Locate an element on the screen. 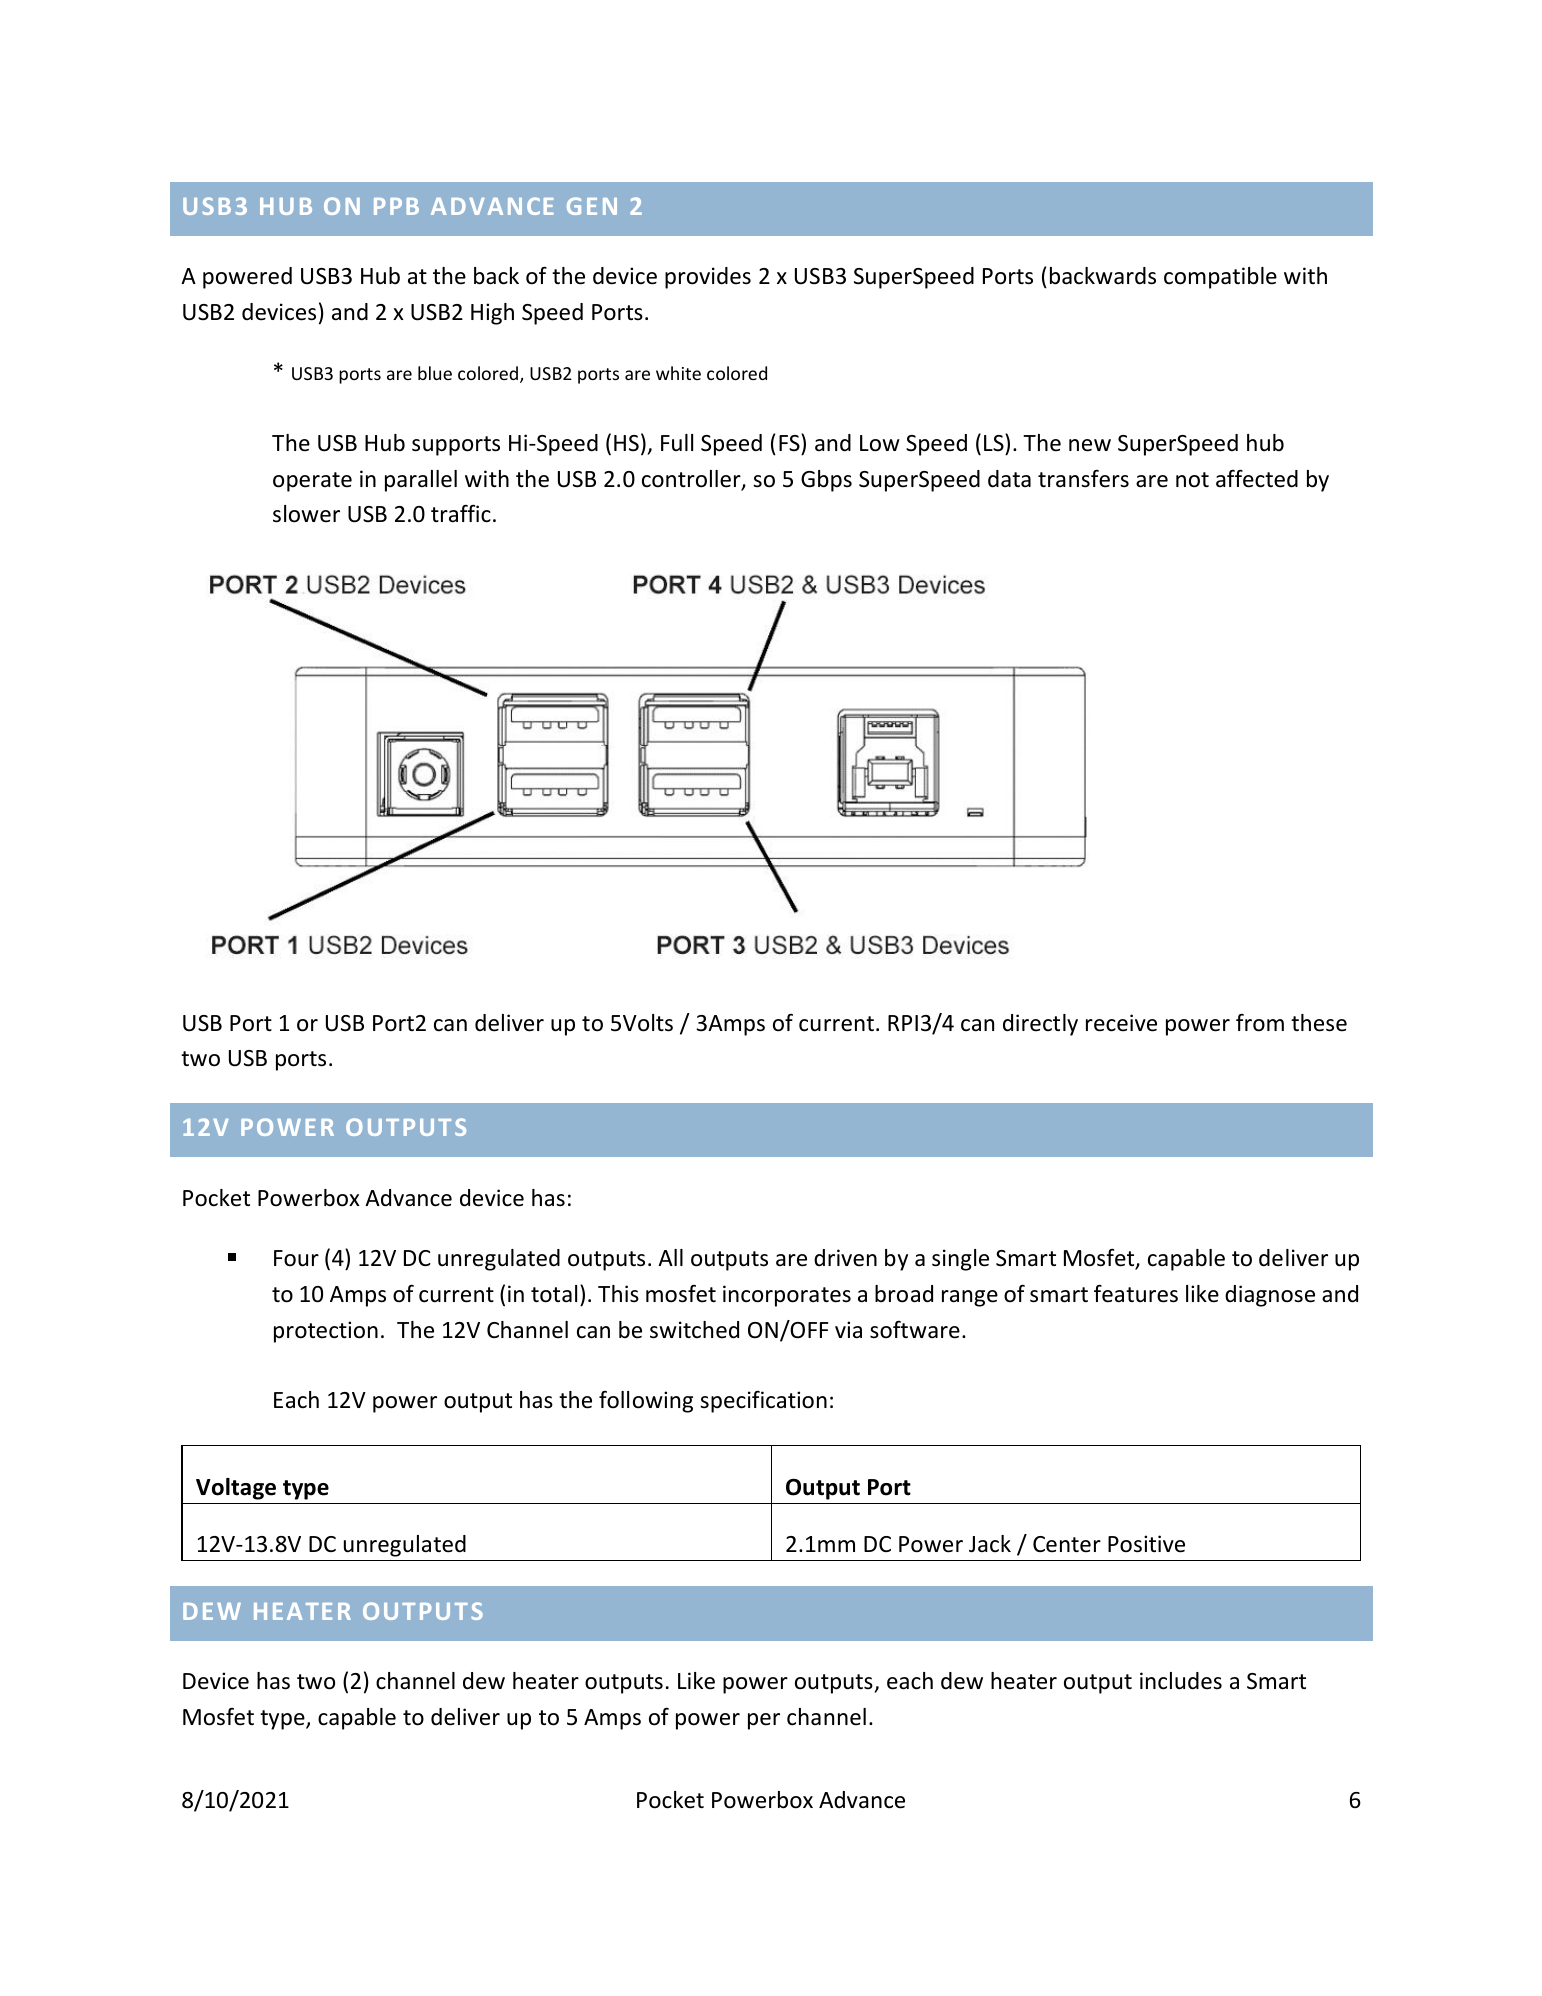  Voltage is located at coordinates (236, 1489).
